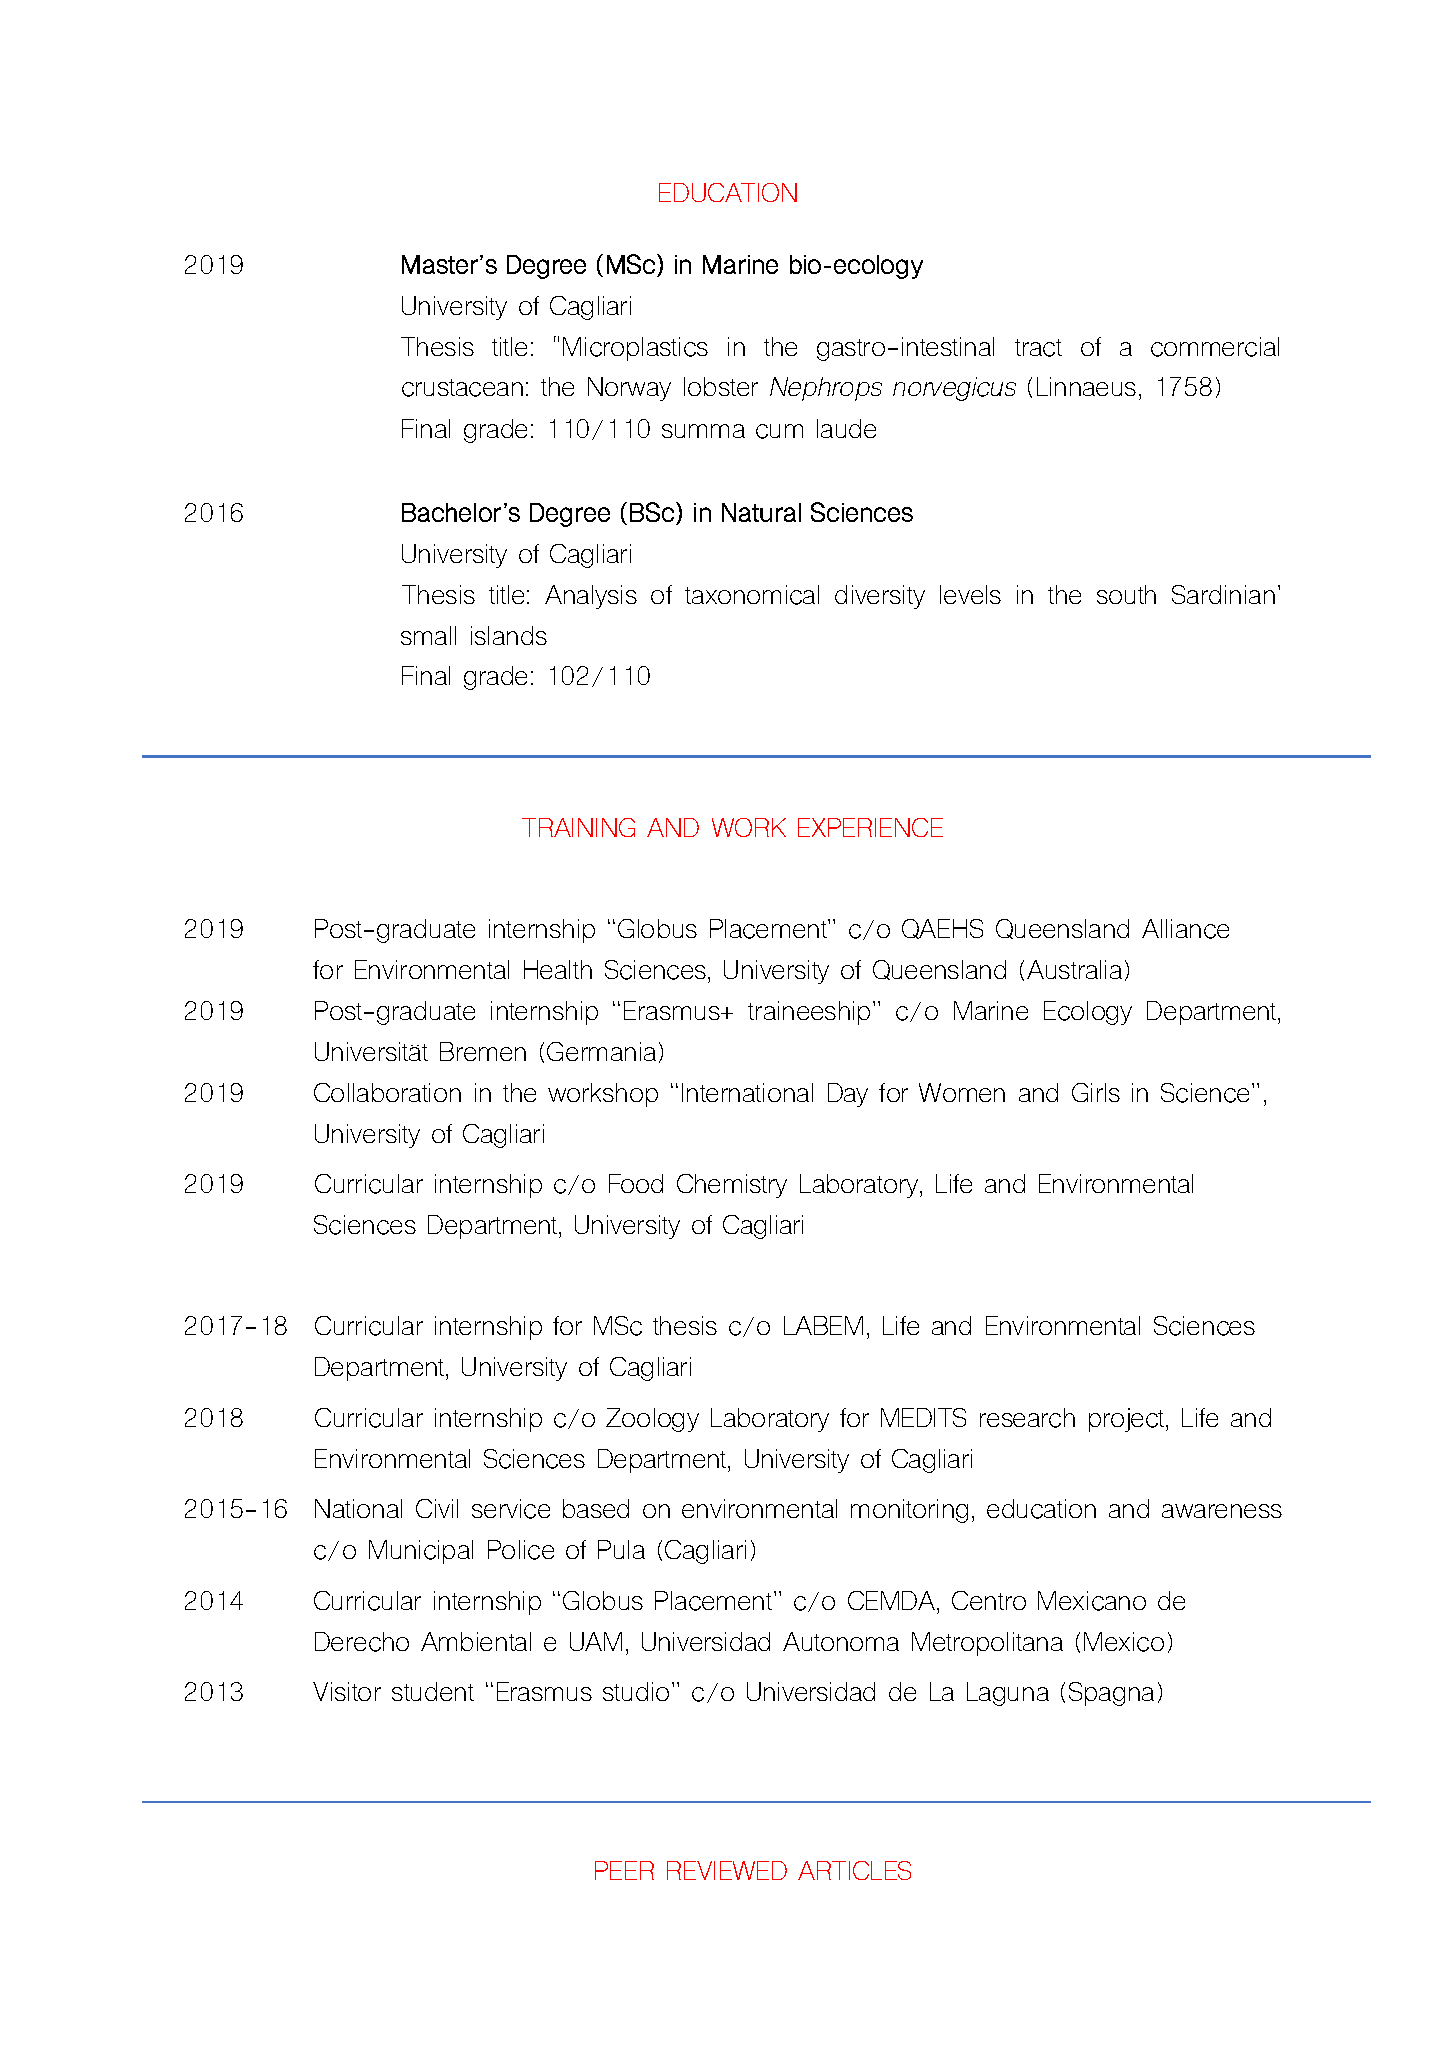  Describe the element at coordinates (462, 388) in the screenshot. I see `crustacean` at that location.
